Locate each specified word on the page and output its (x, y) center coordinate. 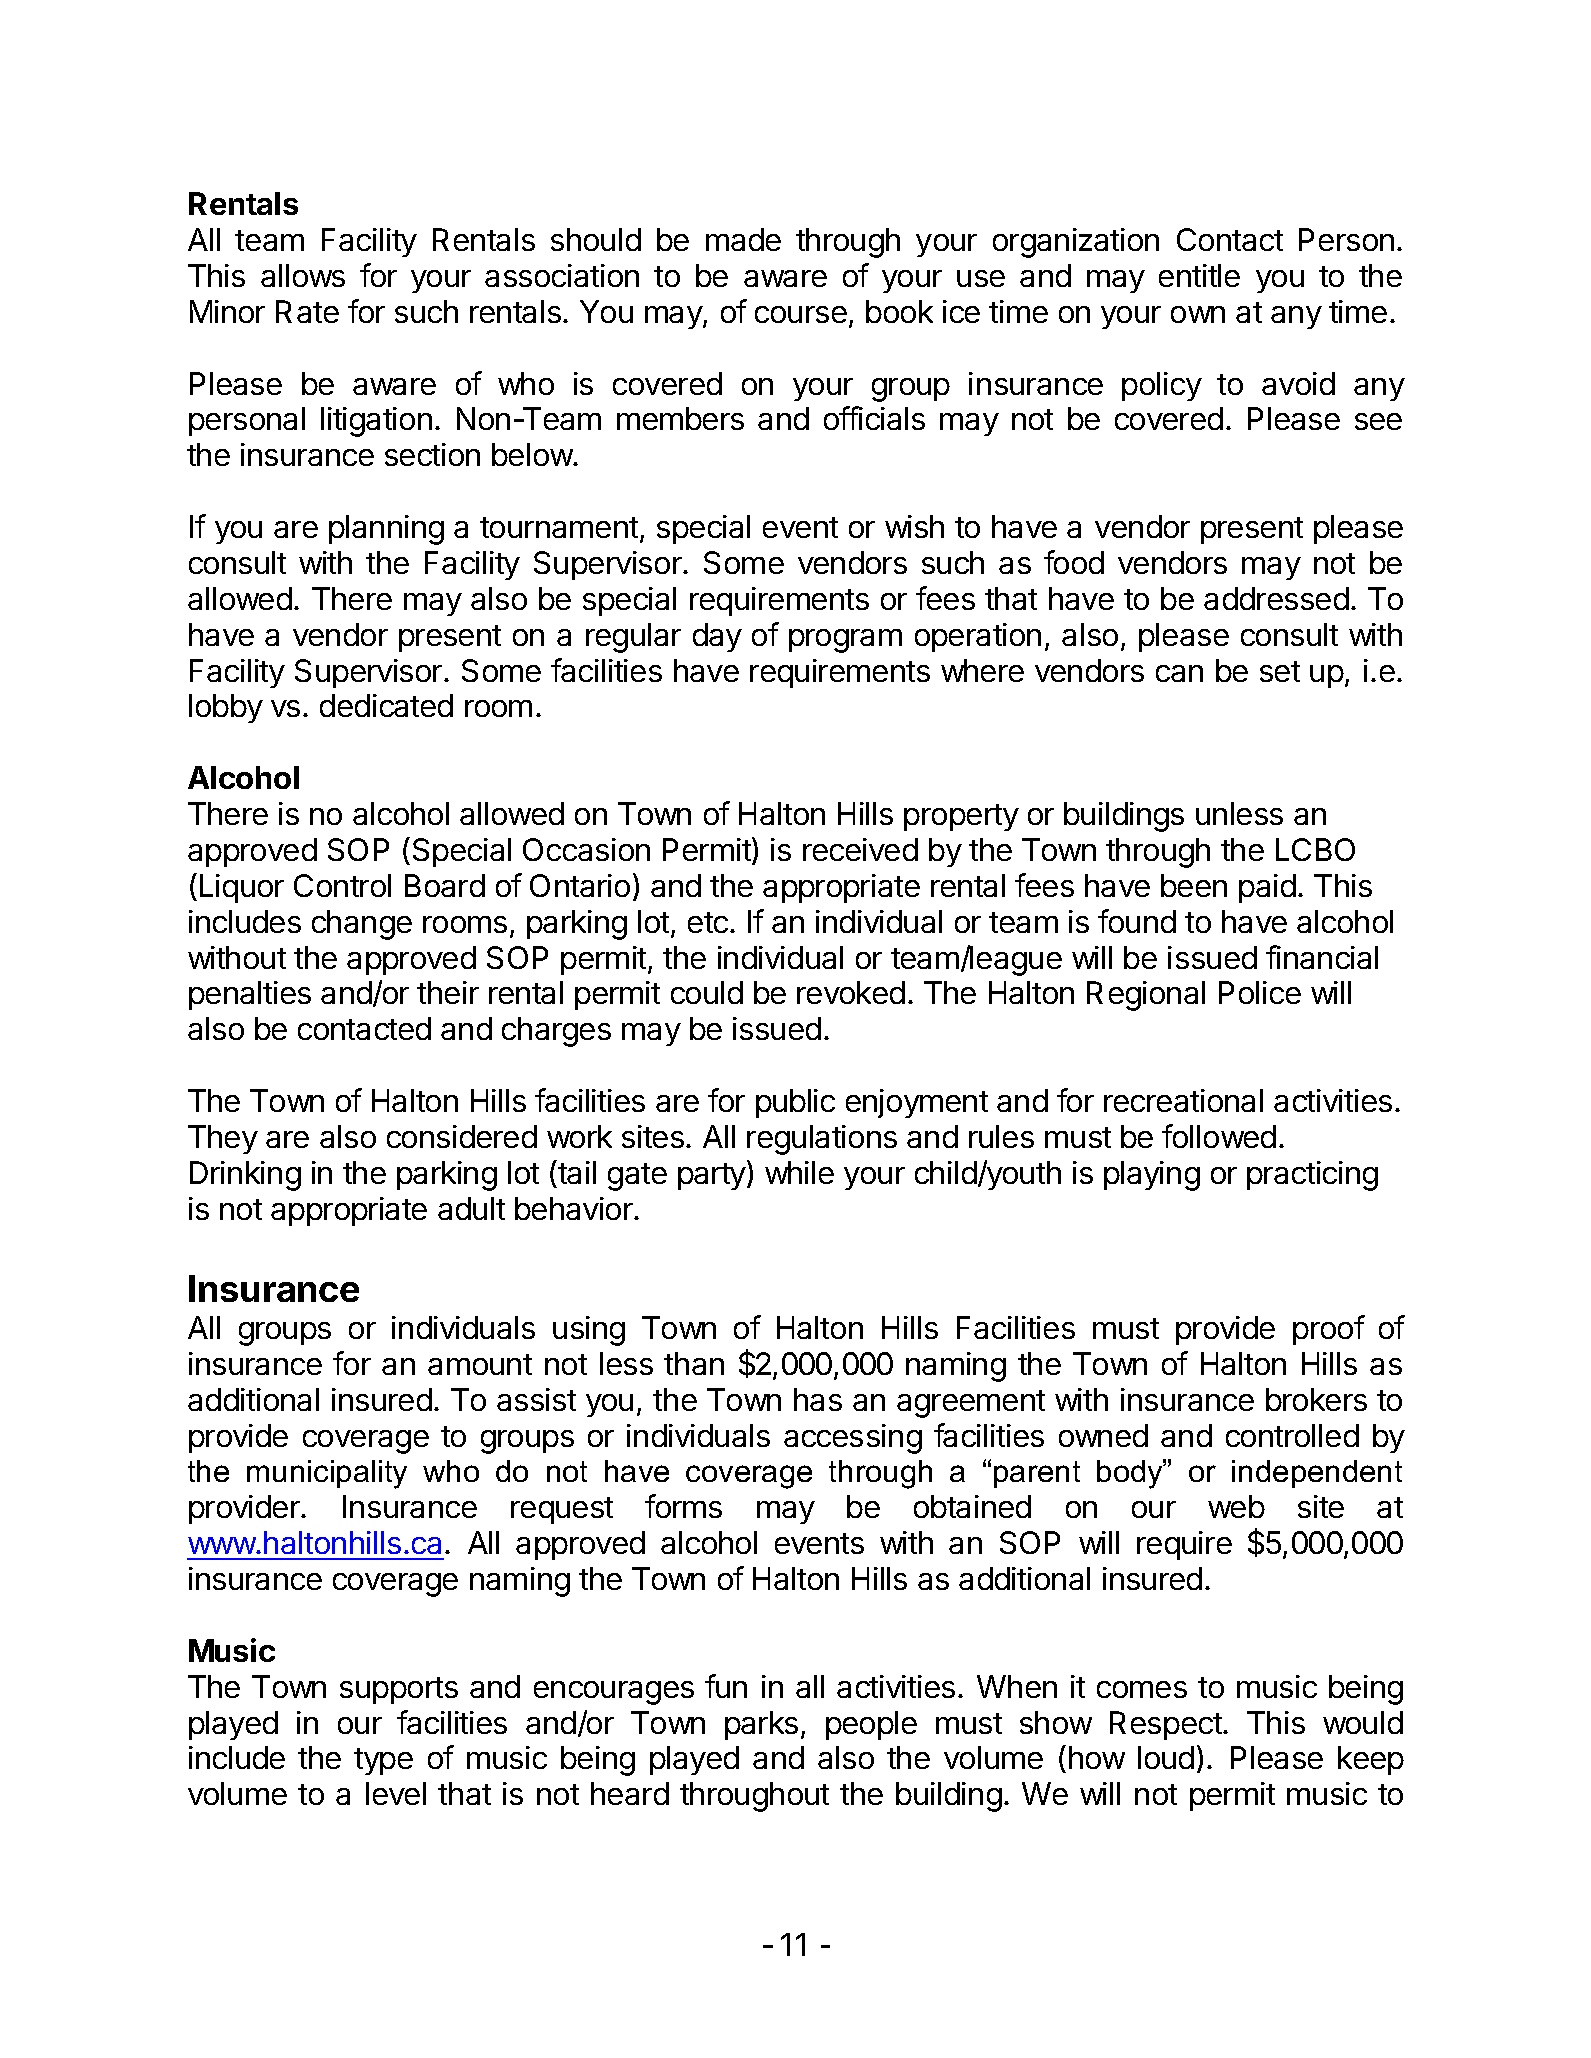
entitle (1199, 275)
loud (1166, 1757)
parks (761, 1725)
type (383, 1761)
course (801, 314)
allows (303, 275)
